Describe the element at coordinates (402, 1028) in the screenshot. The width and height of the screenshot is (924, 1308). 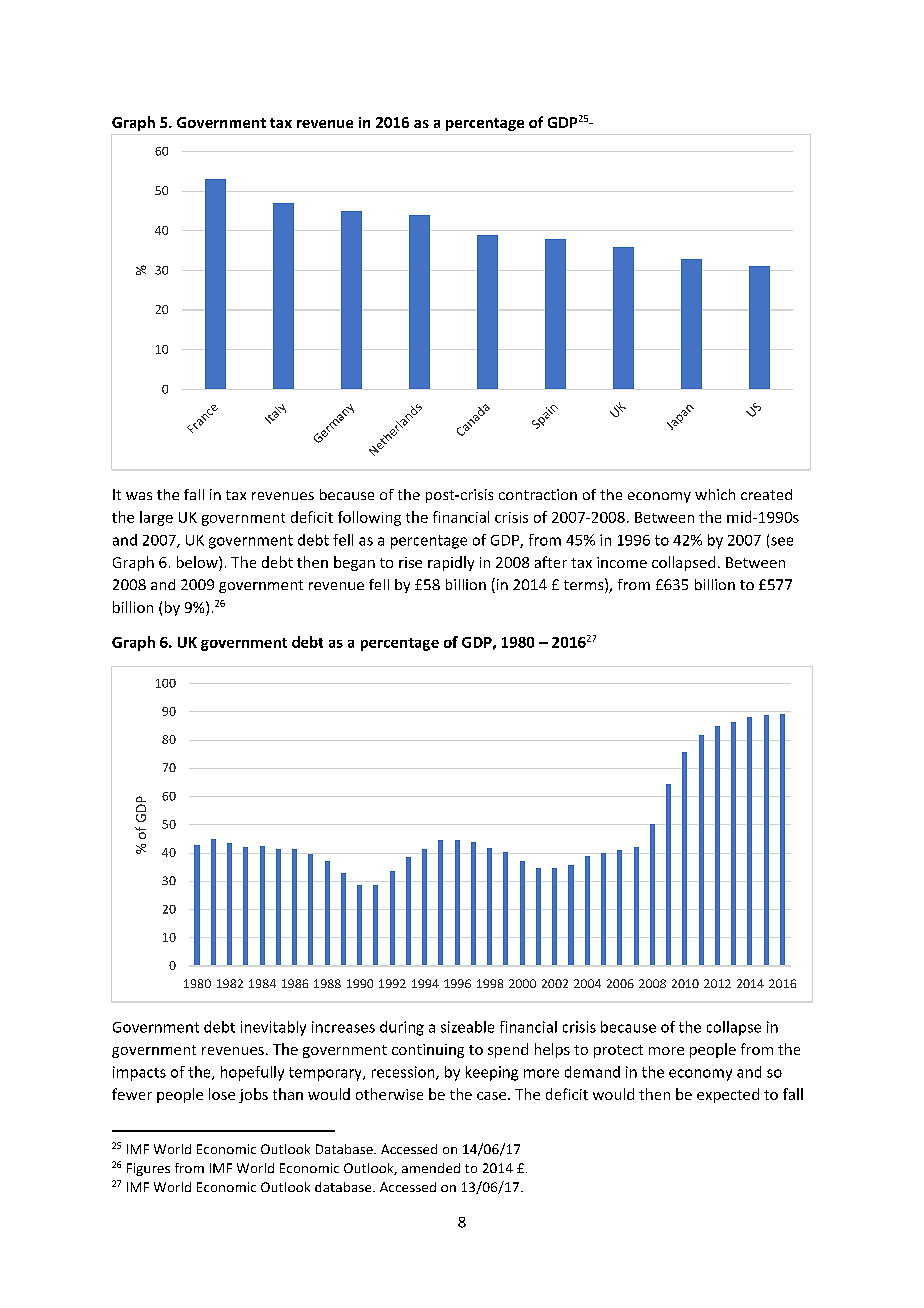
I see `during` at that location.
